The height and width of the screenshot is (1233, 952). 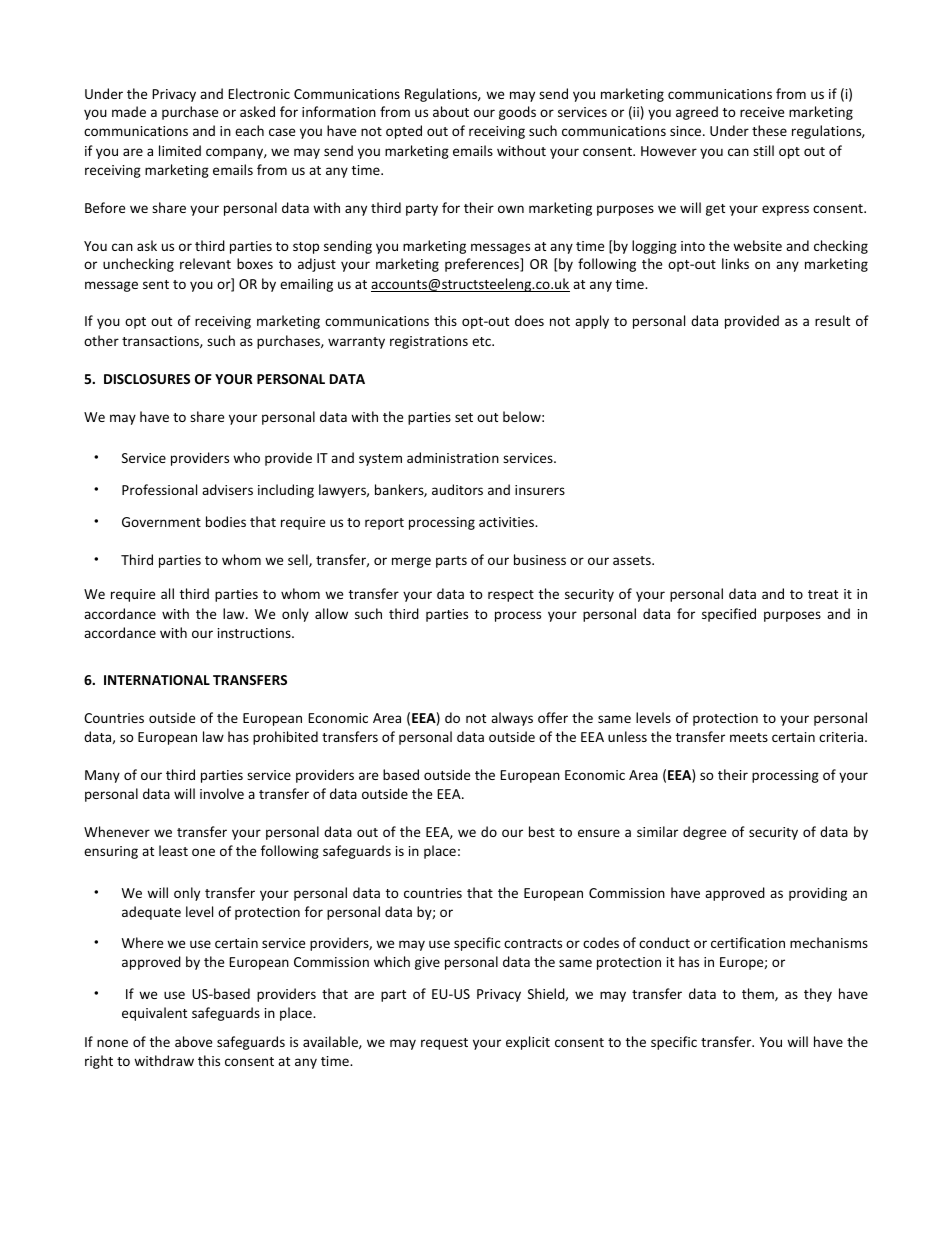 What do you see at coordinates (759, 994) in the screenshot?
I see `them` at bounding box center [759, 994].
